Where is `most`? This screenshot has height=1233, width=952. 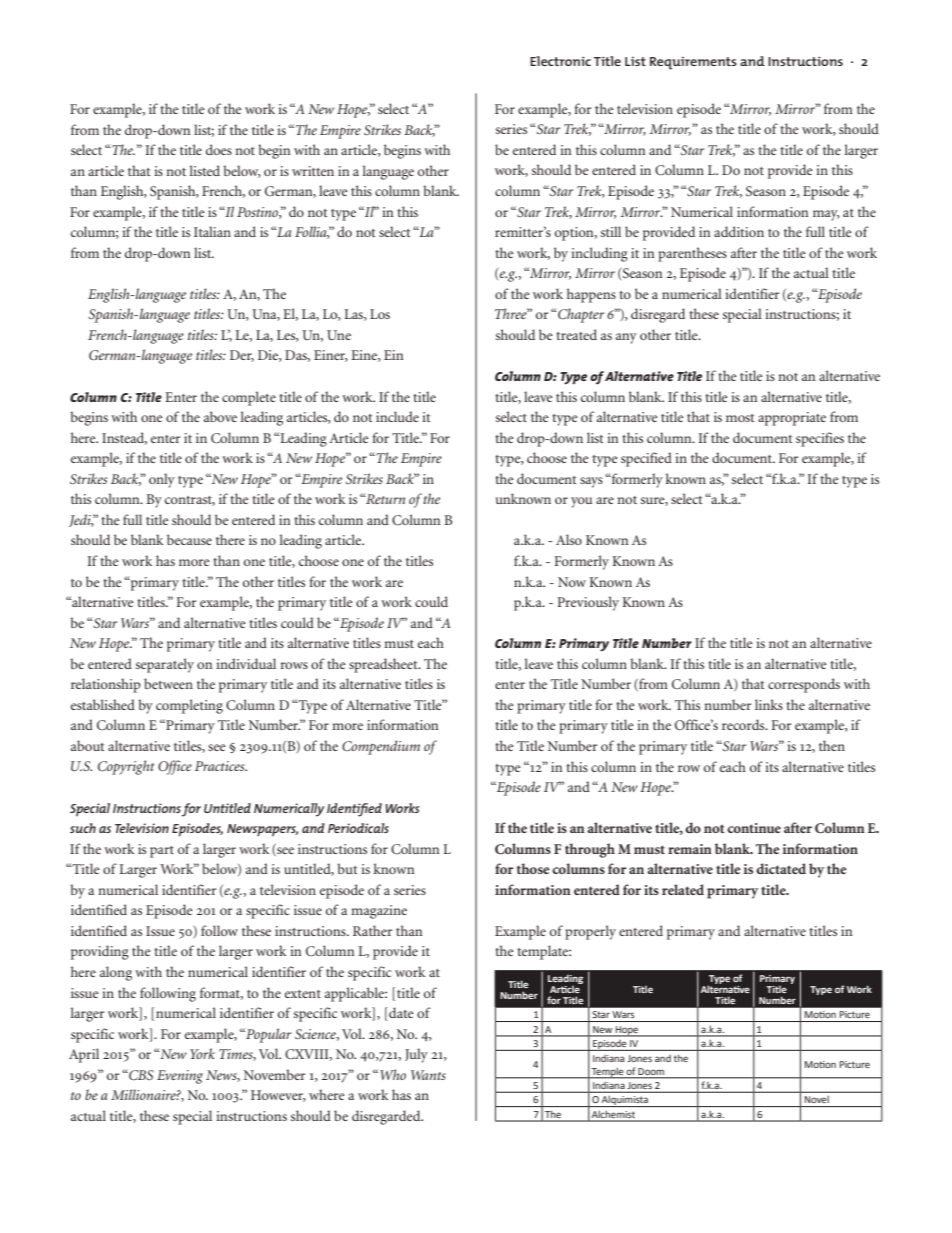
most is located at coordinates (740, 418).
